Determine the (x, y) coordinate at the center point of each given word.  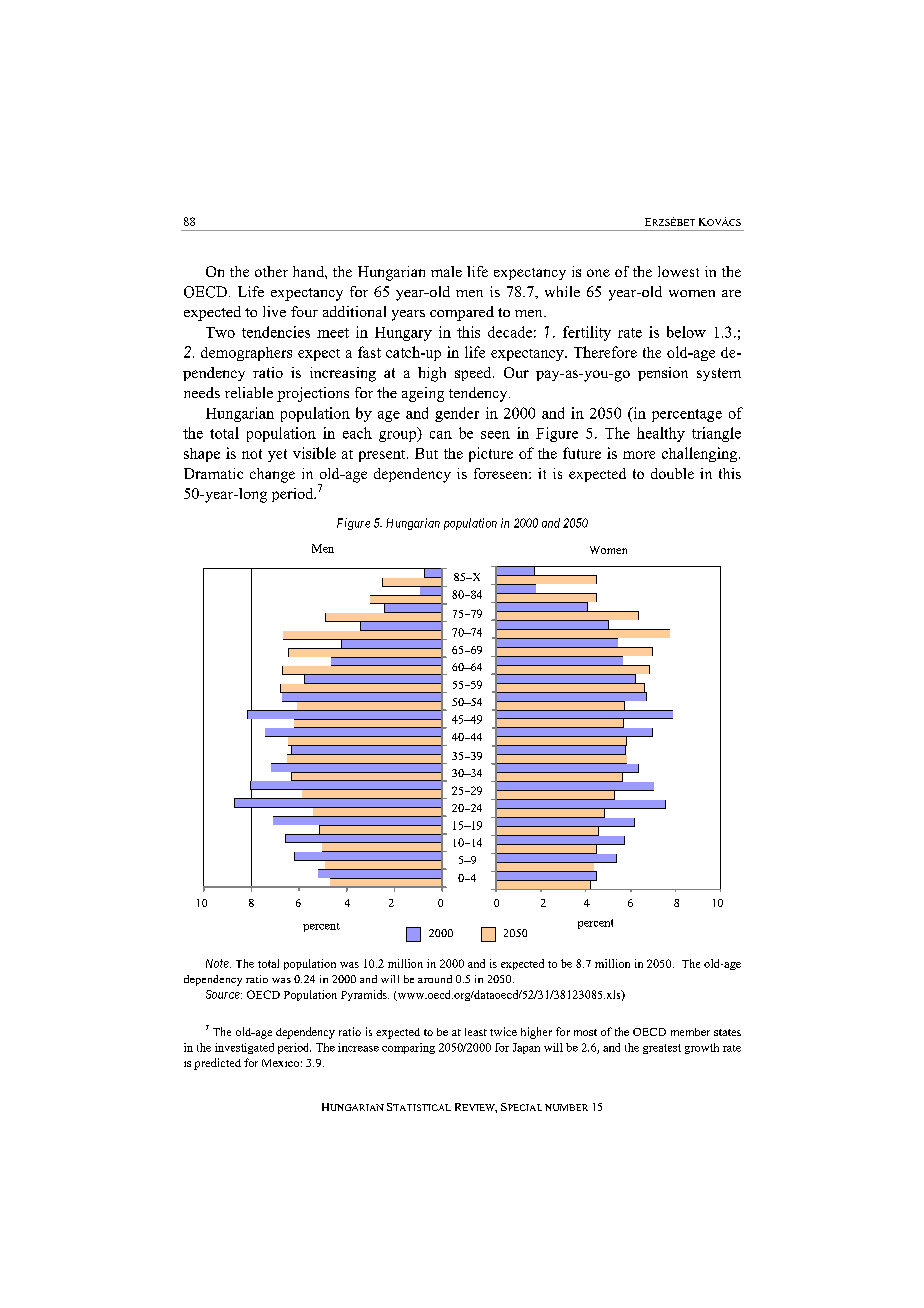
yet (277, 455)
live (274, 311)
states (727, 1032)
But (426, 453)
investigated (244, 1048)
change (272, 475)
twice (503, 1031)
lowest (678, 271)
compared (462, 313)
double (672, 473)
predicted (217, 1064)
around (435, 979)
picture (491, 454)
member (690, 1032)
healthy (661, 434)
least (476, 1032)
